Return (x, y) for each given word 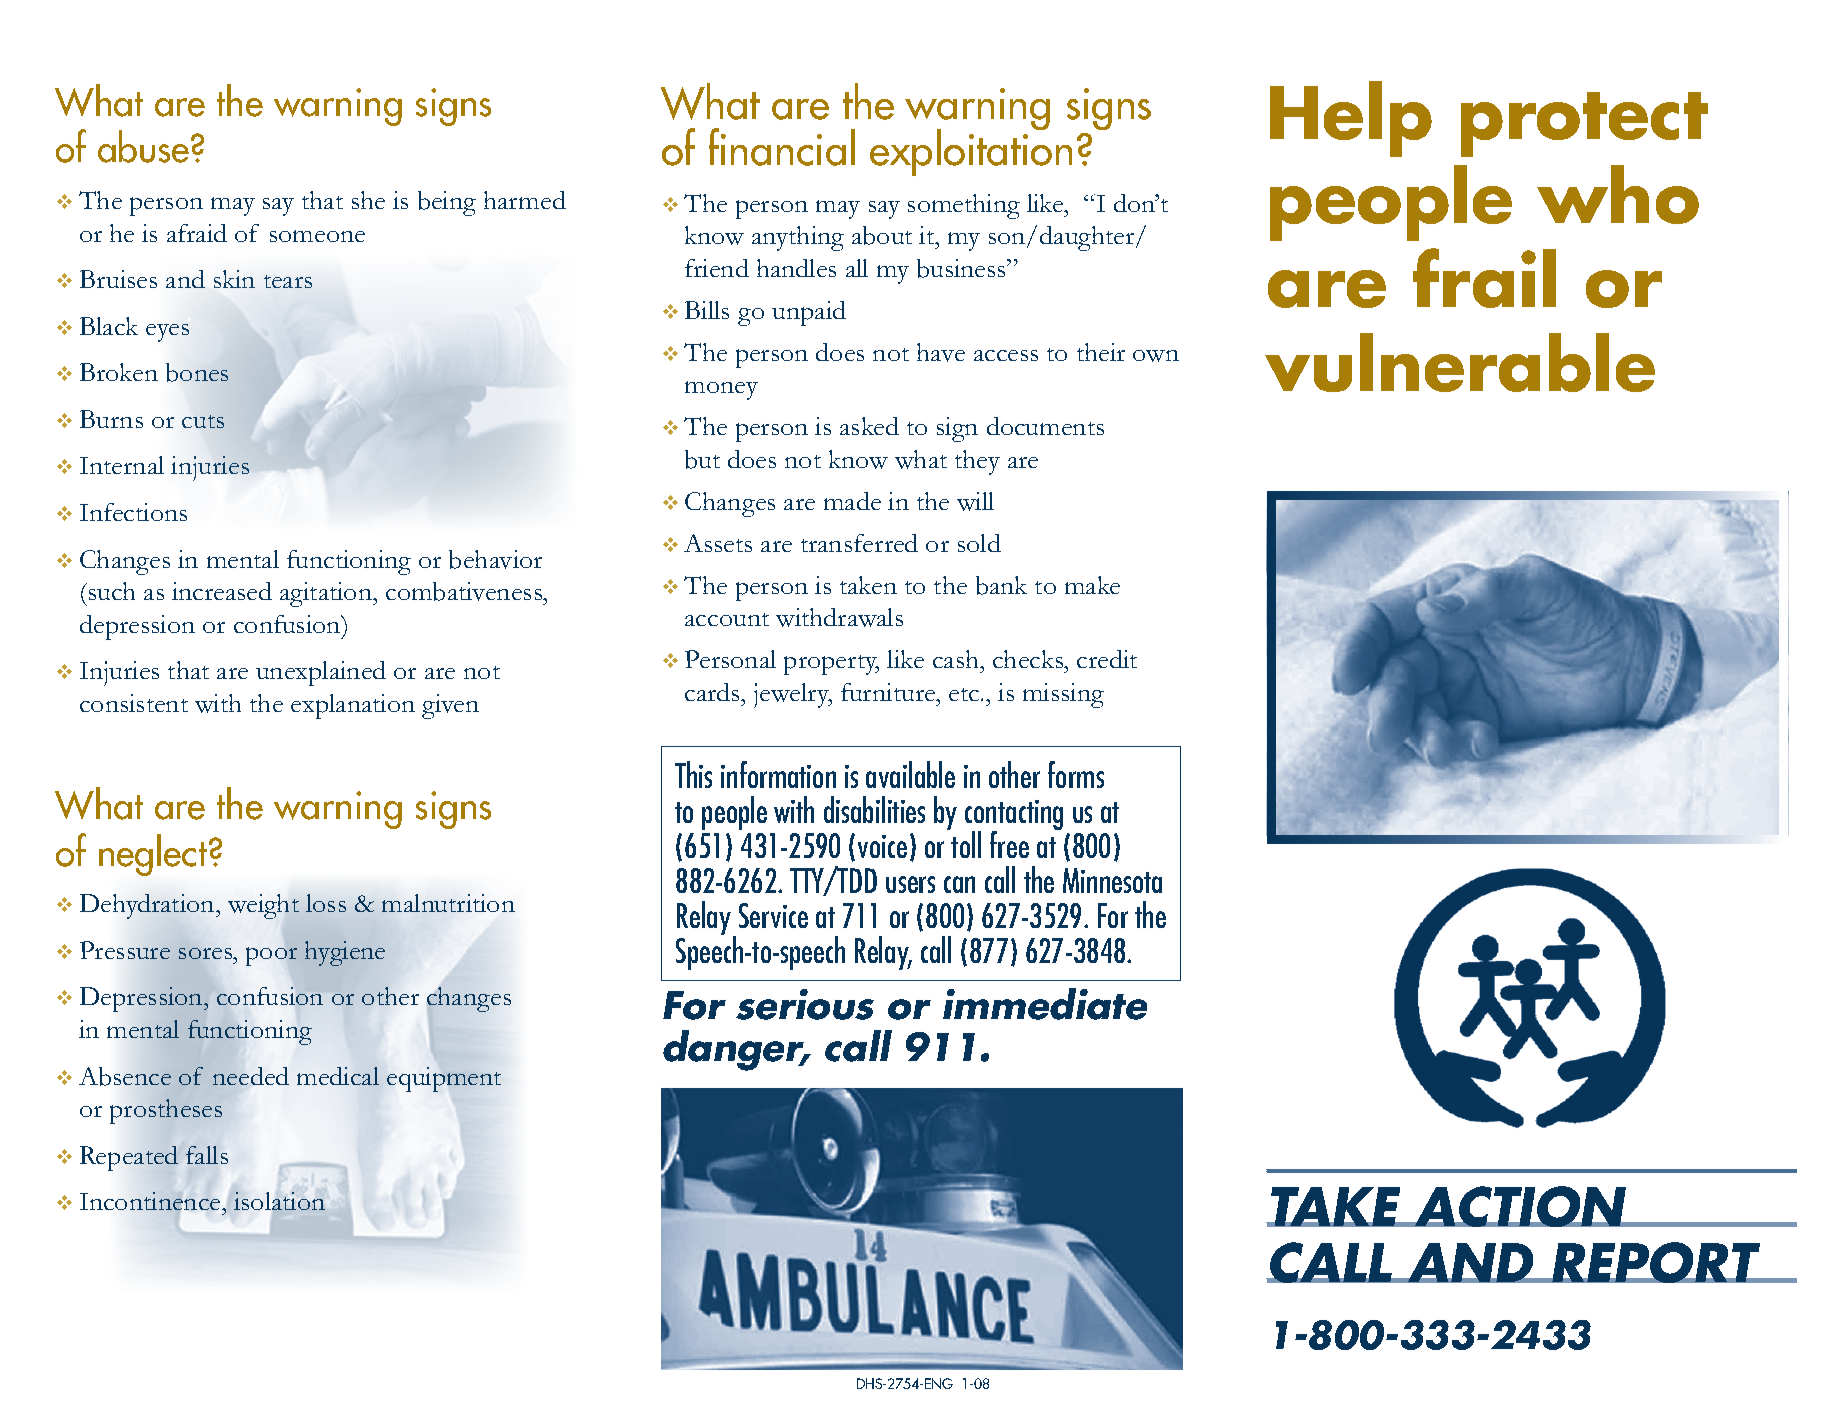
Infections (133, 512)
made (852, 501)
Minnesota (1112, 880)
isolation (279, 1201)
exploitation (971, 151)
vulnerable (1460, 362)
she (368, 200)
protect (1584, 124)
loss (326, 903)
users (910, 884)
